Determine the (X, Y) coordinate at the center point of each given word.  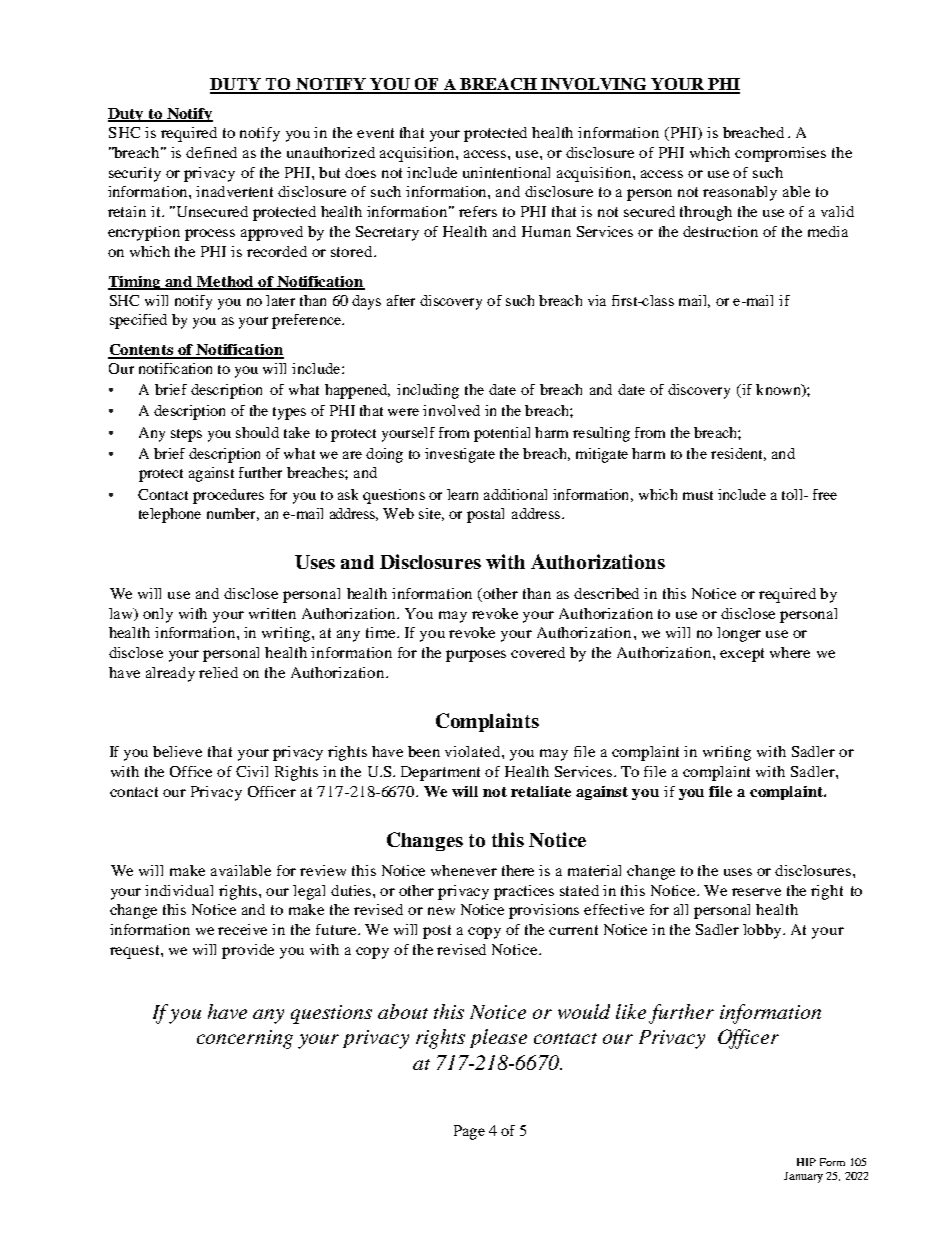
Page (469, 1132)
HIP (806, 1162)
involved (451, 410)
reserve (756, 892)
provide (248, 951)
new (441, 911)
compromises (780, 154)
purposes (476, 656)
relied (218, 672)
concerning (245, 1039)
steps (186, 435)
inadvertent (234, 191)
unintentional (506, 172)
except (742, 655)
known (779, 390)
